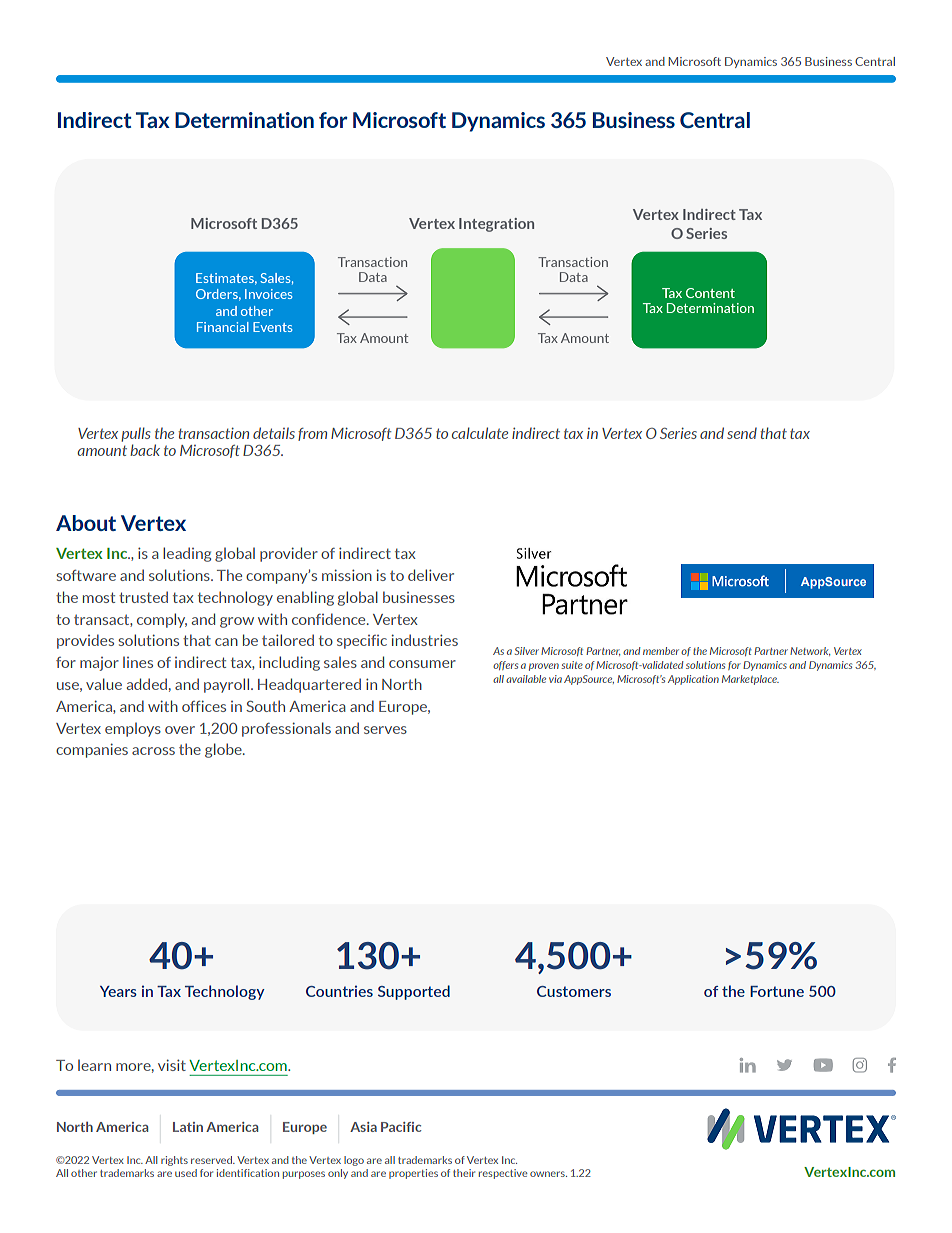  I want to click on rights, so click(174, 1161).
